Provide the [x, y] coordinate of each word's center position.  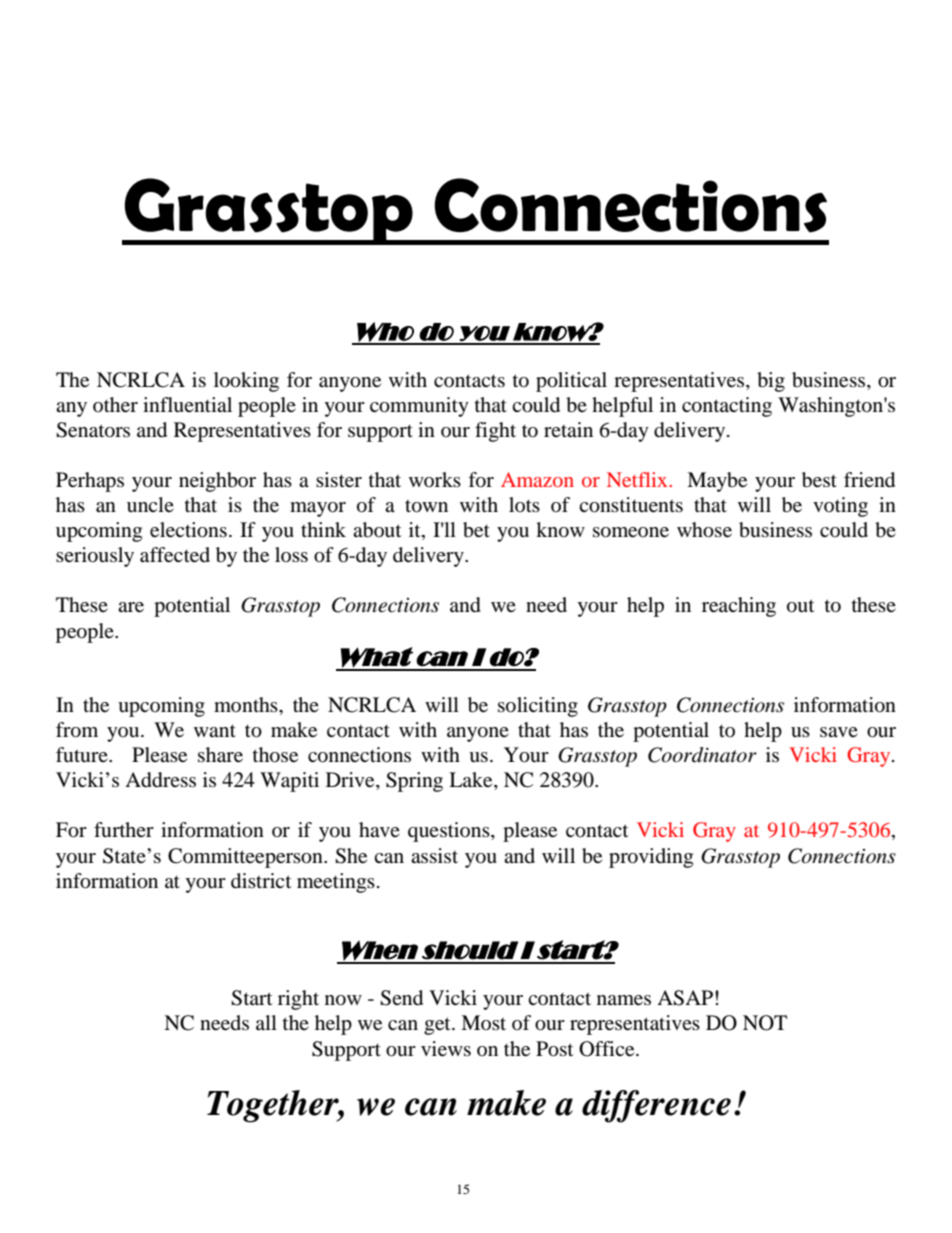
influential [187, 405]
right [298, 1000]
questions [450, 832]
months [247, 704]
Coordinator [702, 755]
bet [476, 530]
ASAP [685, 998]
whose [704, 530]
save [839, 732]
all [266, 1022]
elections [188, 530]
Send [401, 998]
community [419, 407]
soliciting [538, 707]
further [124, 829]
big [771, 382]
